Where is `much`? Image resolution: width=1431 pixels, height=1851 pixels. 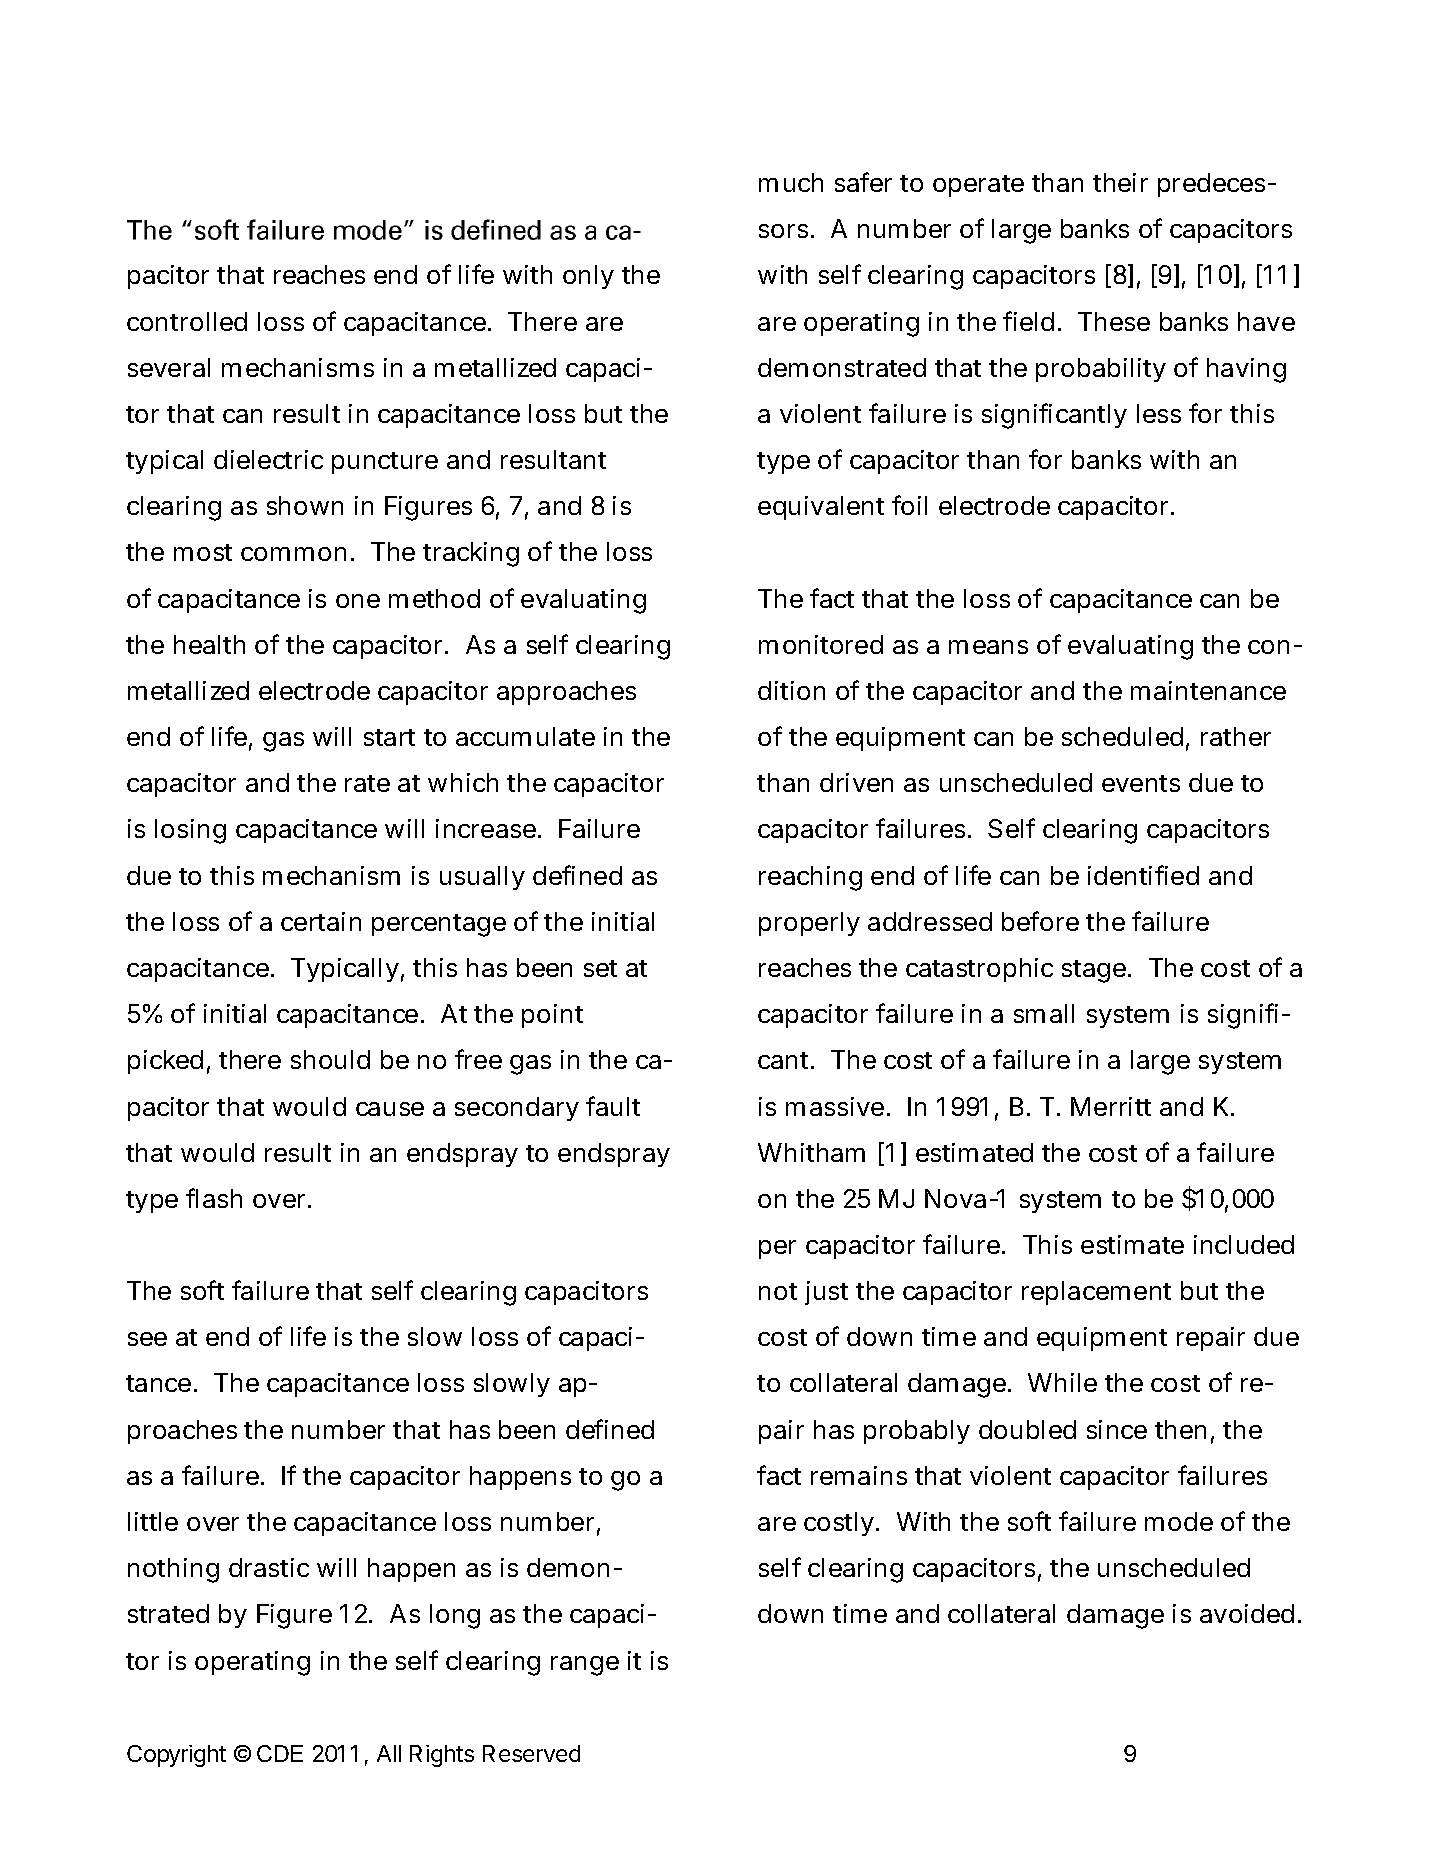 much is located at coordinates (791, 182).
